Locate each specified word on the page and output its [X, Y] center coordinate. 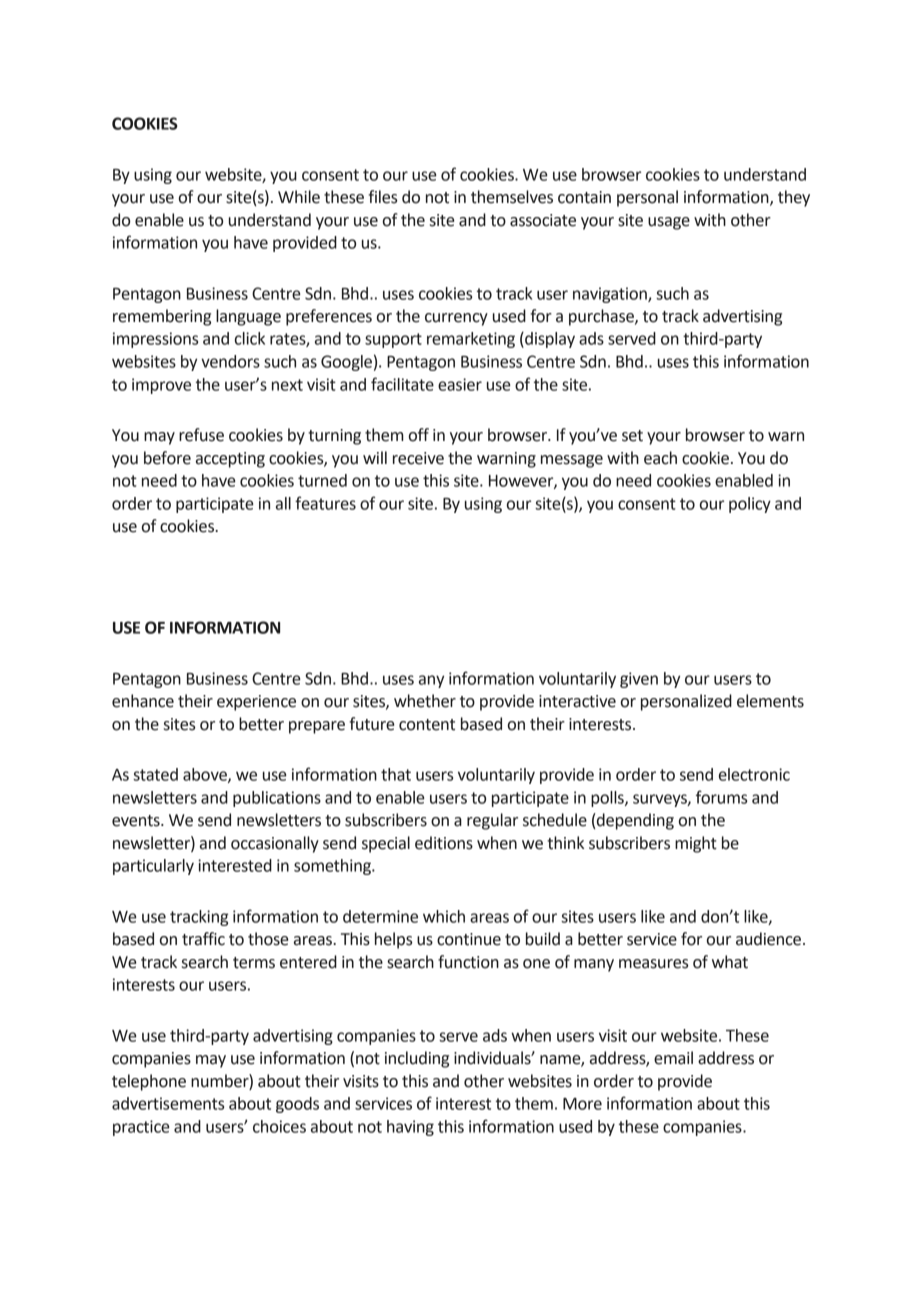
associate [543, 220]
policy [750, 505]
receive [418, 458]
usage [669, 223]
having [410, 1128]
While [299, 197]
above [206, 775]
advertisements [168, 1103]
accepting [230, 460]
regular [492, 821]
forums [721, 797]
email [673, 1058]
